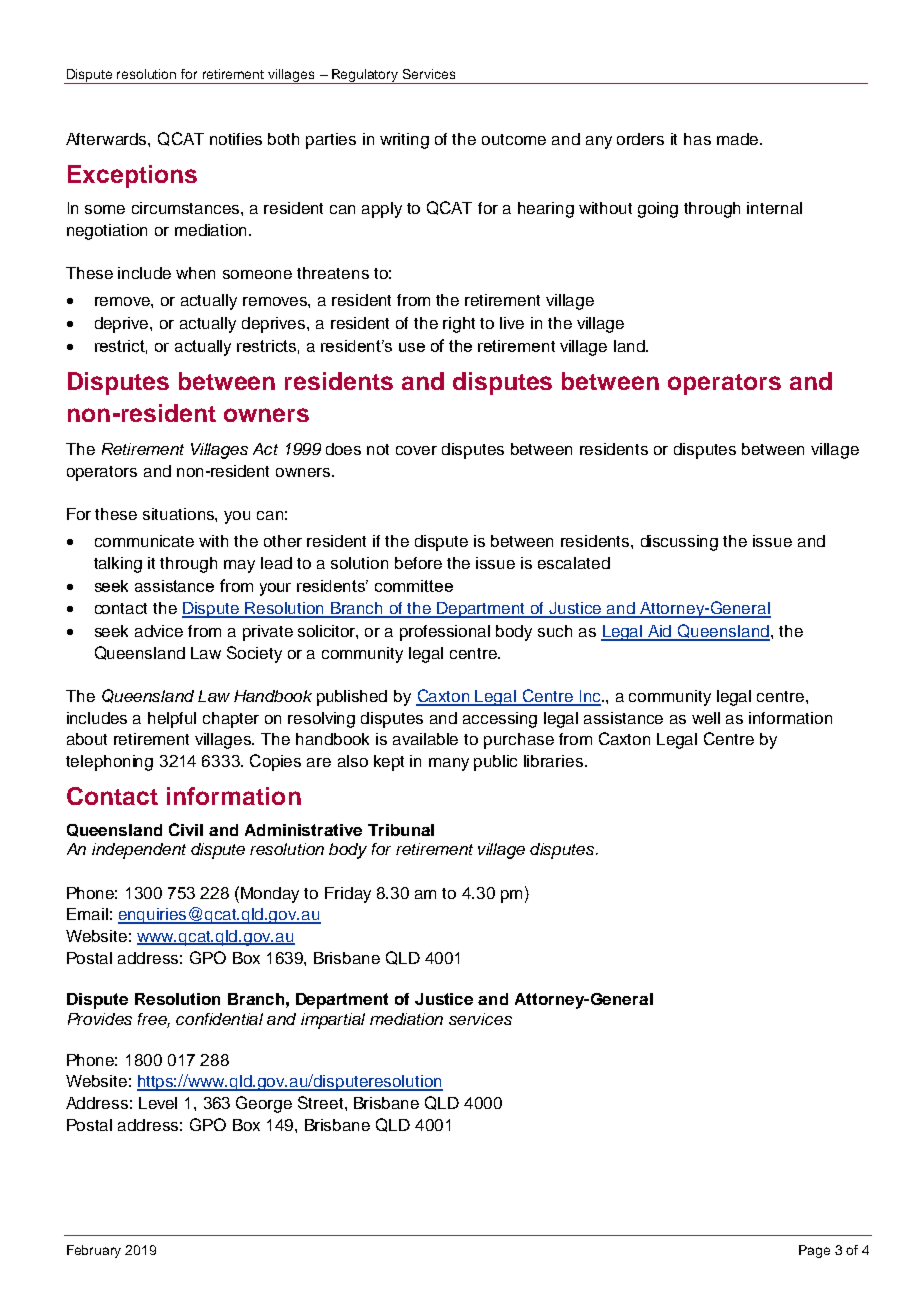 Image resolution: width=924 pixels, height=1308 pixels. What do you see at coordinates (236, 139) in the page?
I see `notifies` at bounding box center [236, 139].
